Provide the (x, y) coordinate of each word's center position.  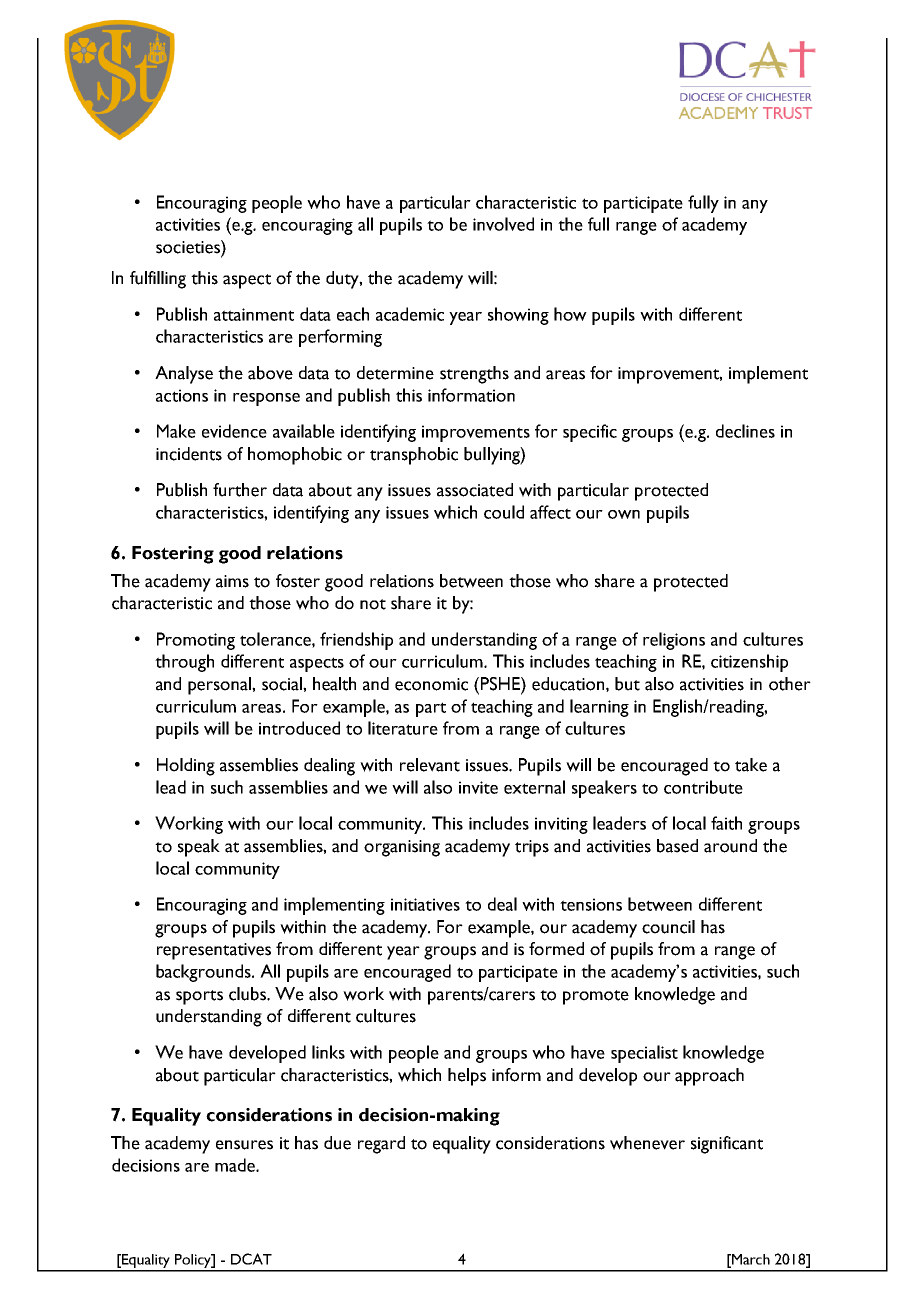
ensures (244, 1145)
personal (220, 686)
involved (503, 224)
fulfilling (158, 280)
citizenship (749, 663)
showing (518, 316)
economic (431, 684)
